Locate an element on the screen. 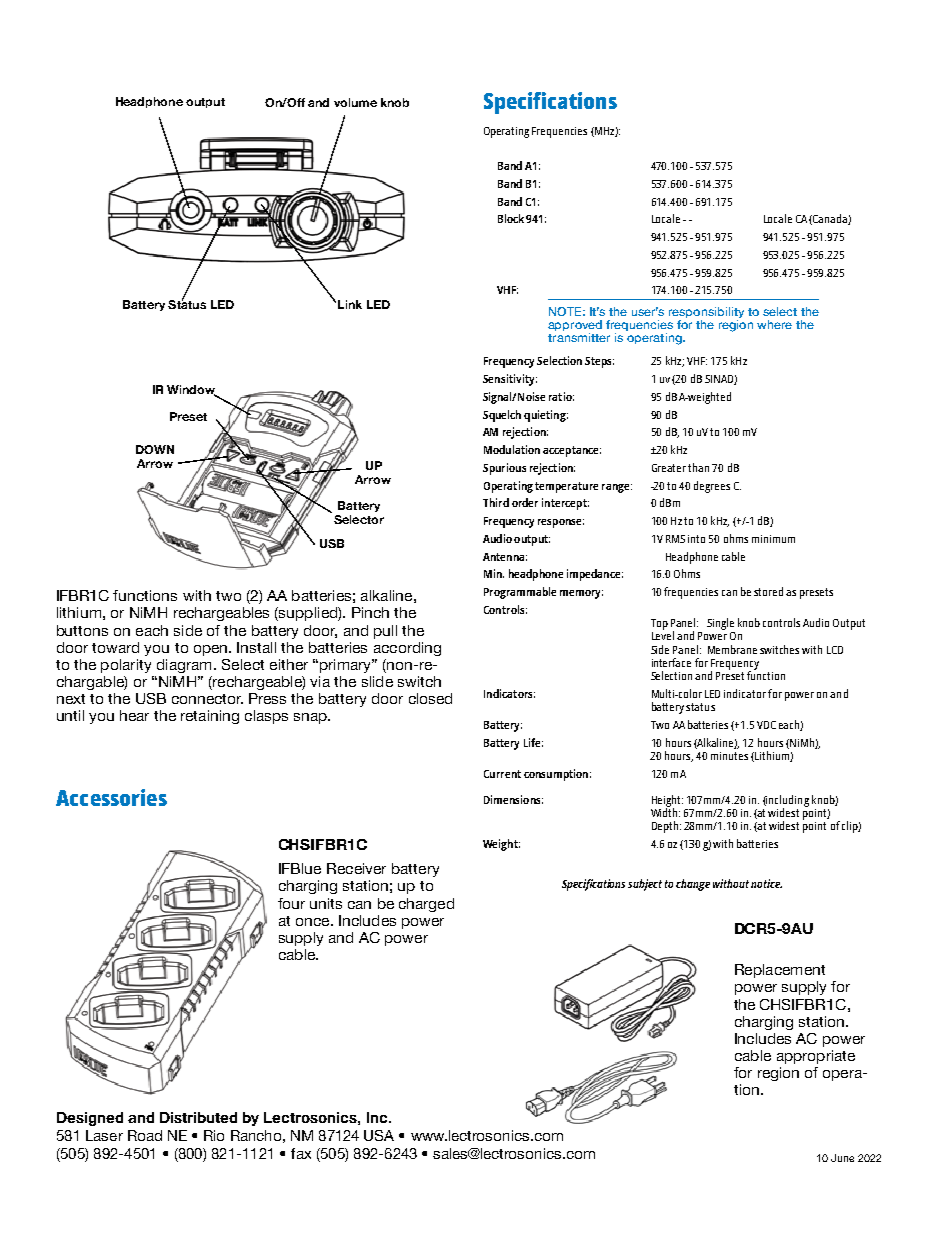  USA is located at coordinates (379, 1135).
